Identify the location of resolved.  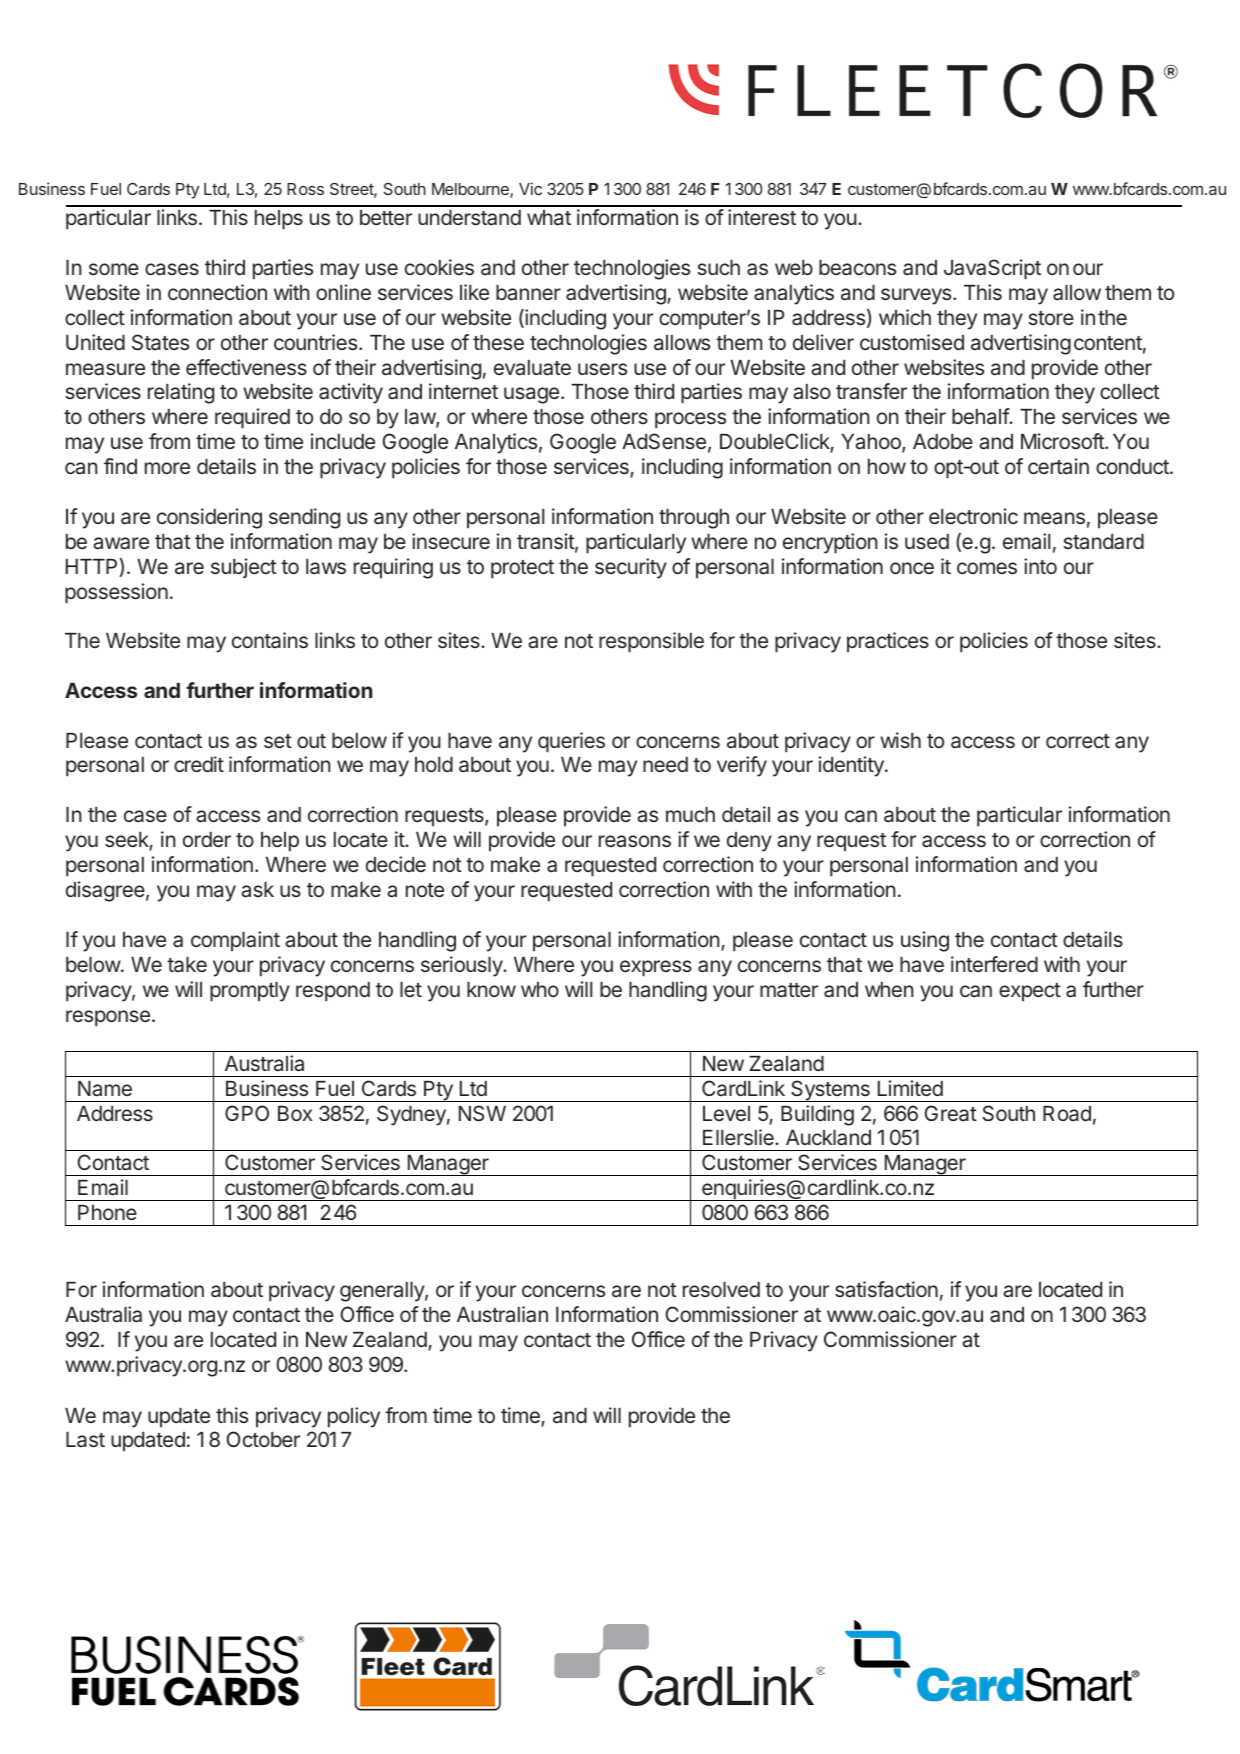
(721, 1289).
